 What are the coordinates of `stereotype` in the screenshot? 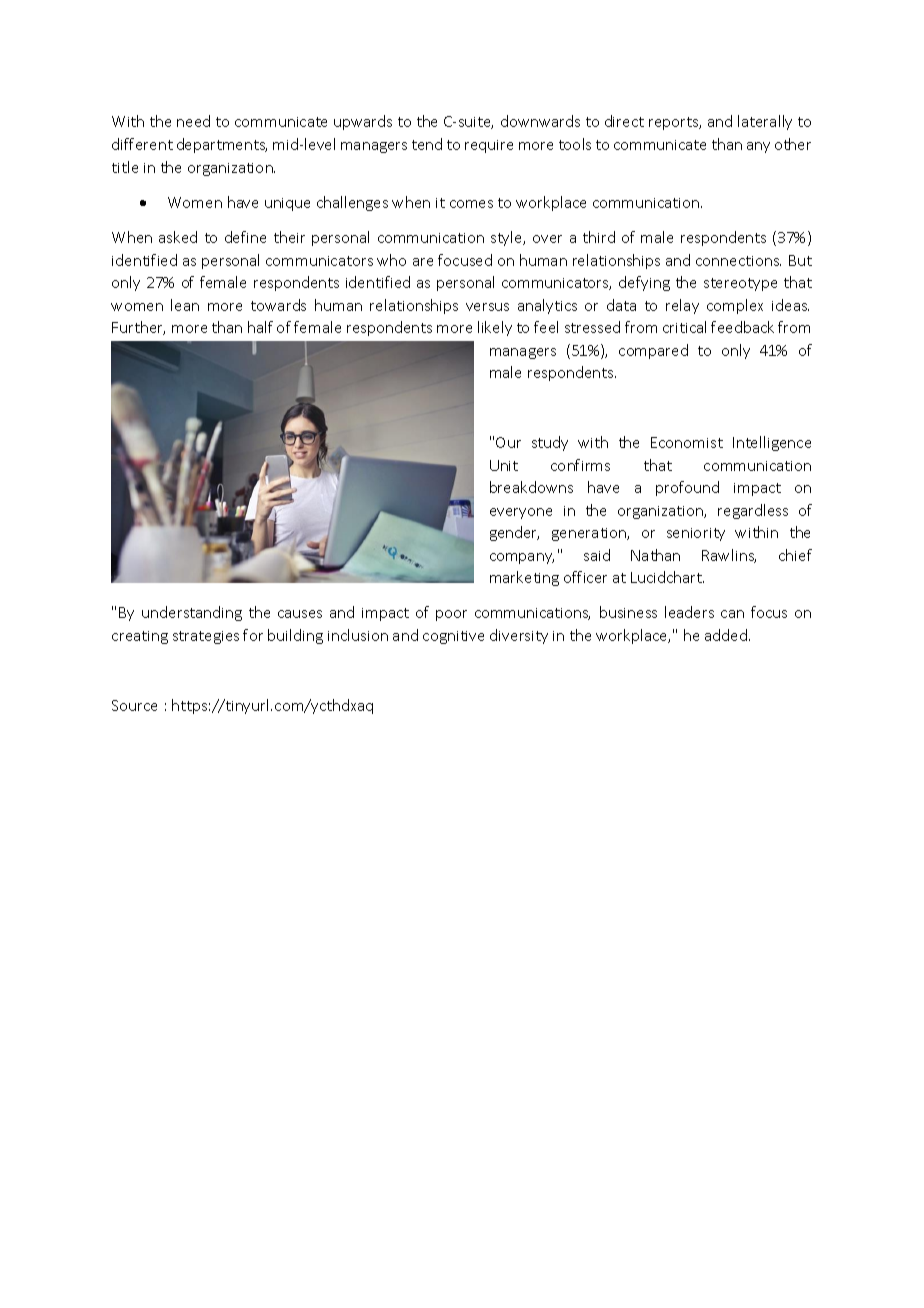 It's located at (740, 284).
